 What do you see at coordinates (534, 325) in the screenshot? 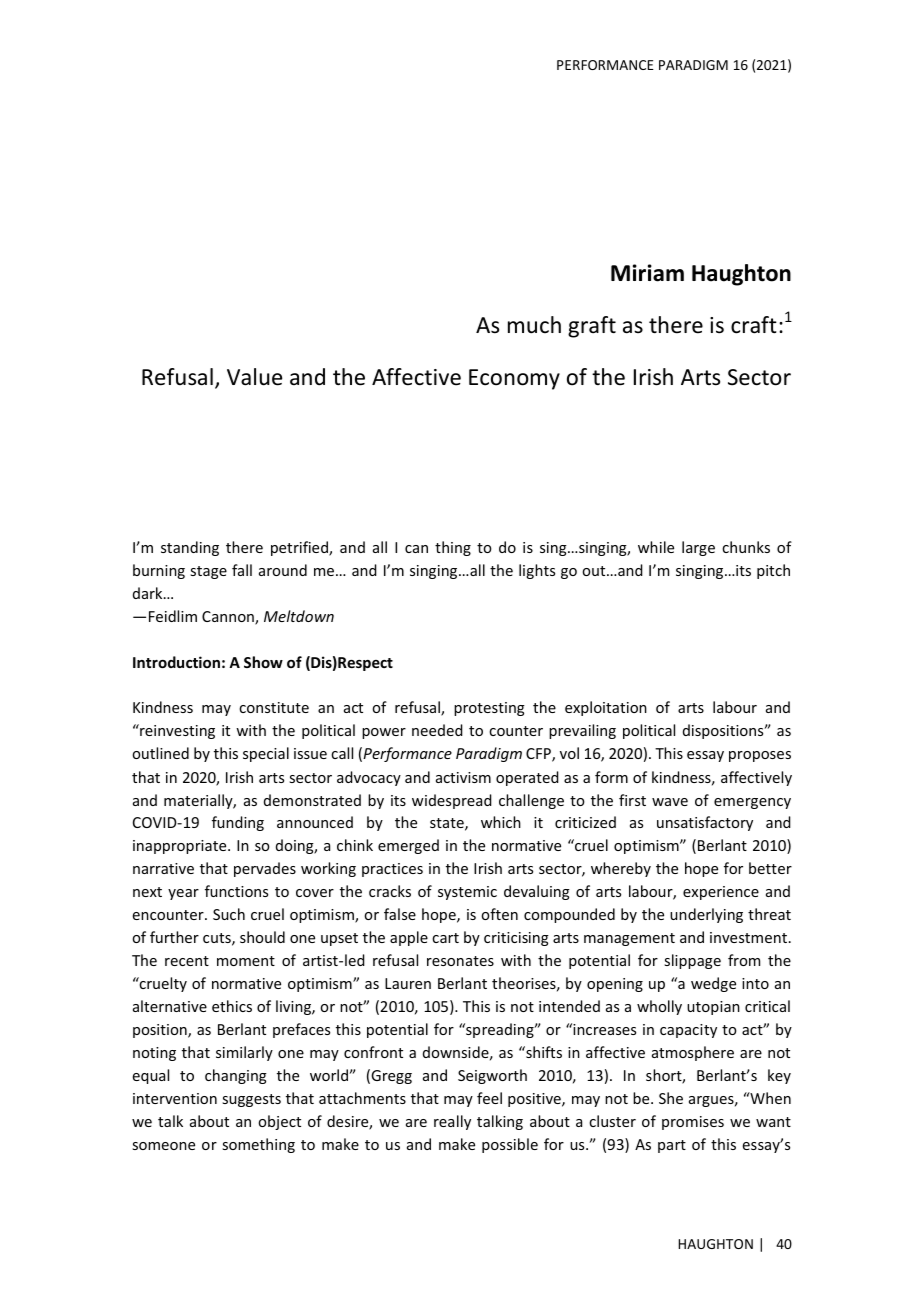
I see `much` at bounding box center [534, 325].
